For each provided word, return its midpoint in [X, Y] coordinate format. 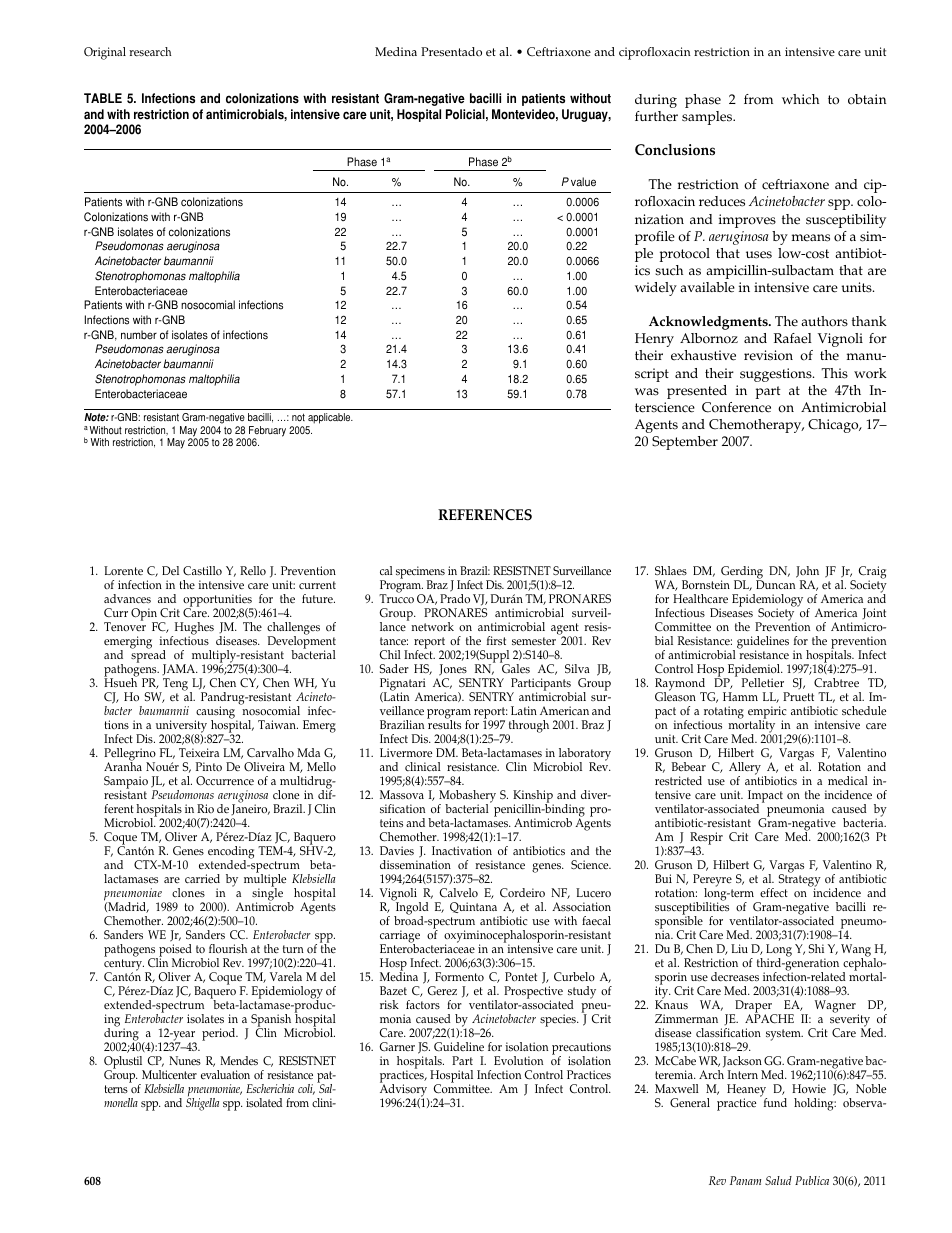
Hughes [193, 629]
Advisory [404, 1091]
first [496, 640]
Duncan [775, 583]
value [583, 182]
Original [105, 53]
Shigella [202, 1103]
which [800, 99]
